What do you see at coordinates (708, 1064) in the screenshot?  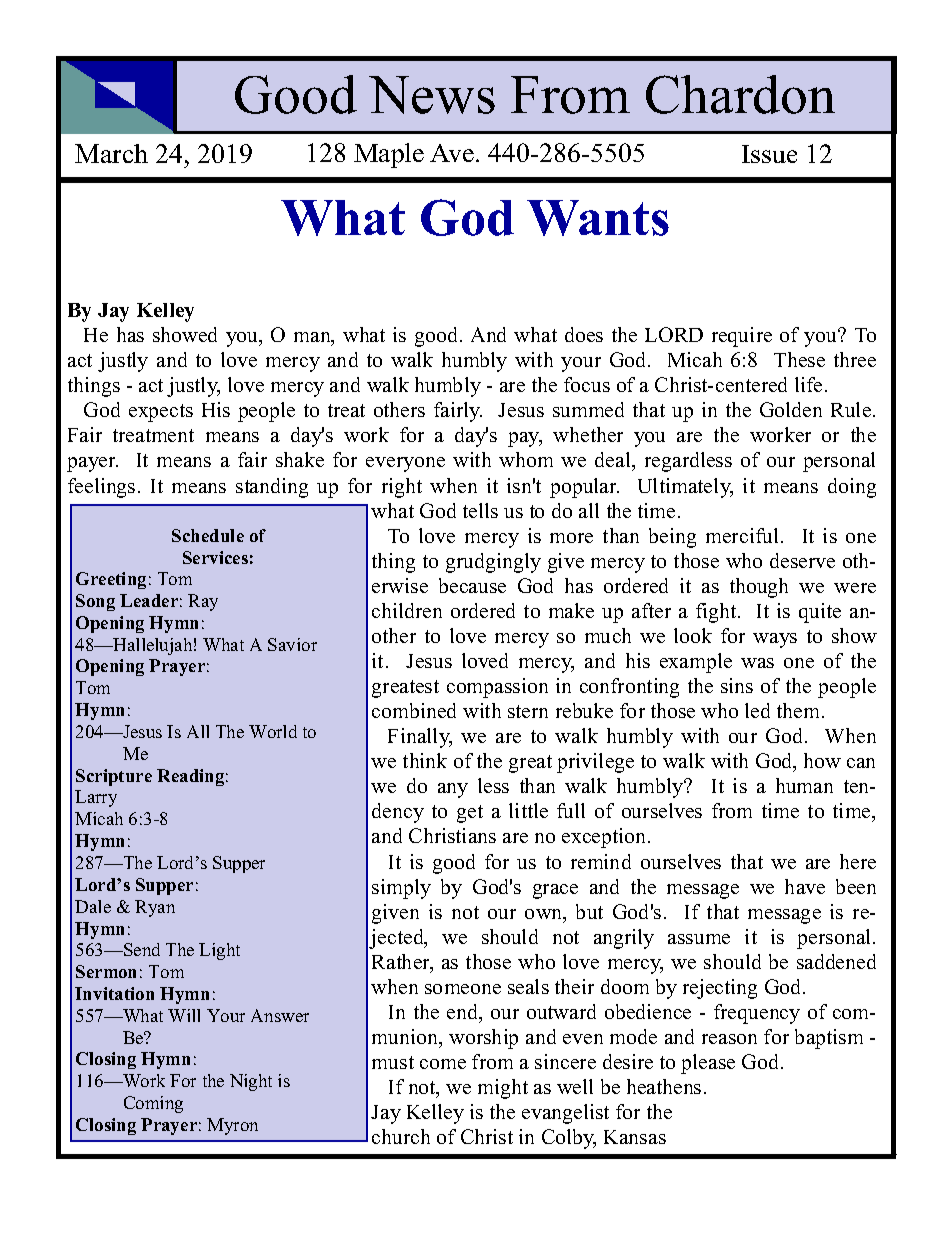 I see `please` at bounding box center [708, 1064].
